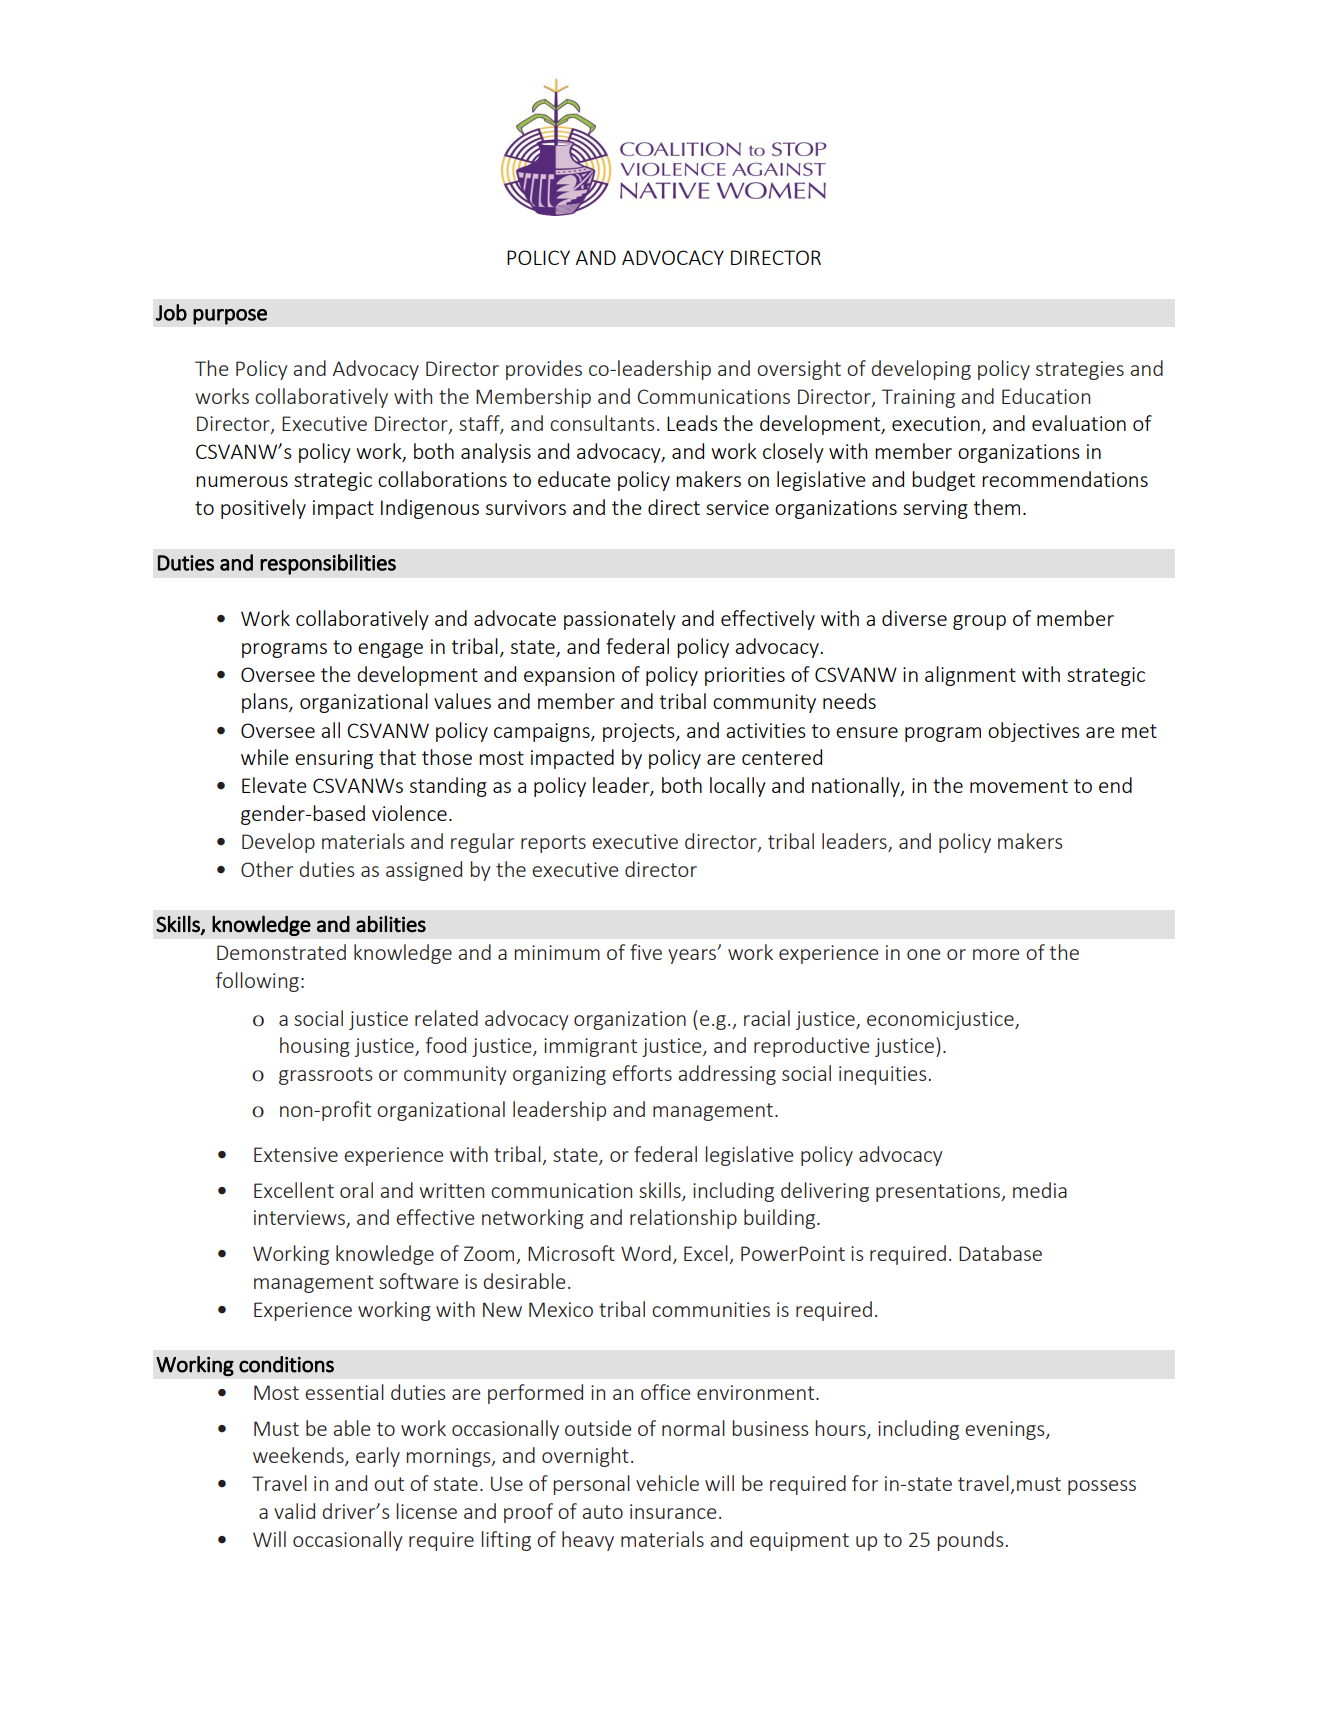 This image has width=1328, height=1719. What do you see at coordinates (642, 1073) in the image?
I see `efforts` at bounding box center [642, 1073].
